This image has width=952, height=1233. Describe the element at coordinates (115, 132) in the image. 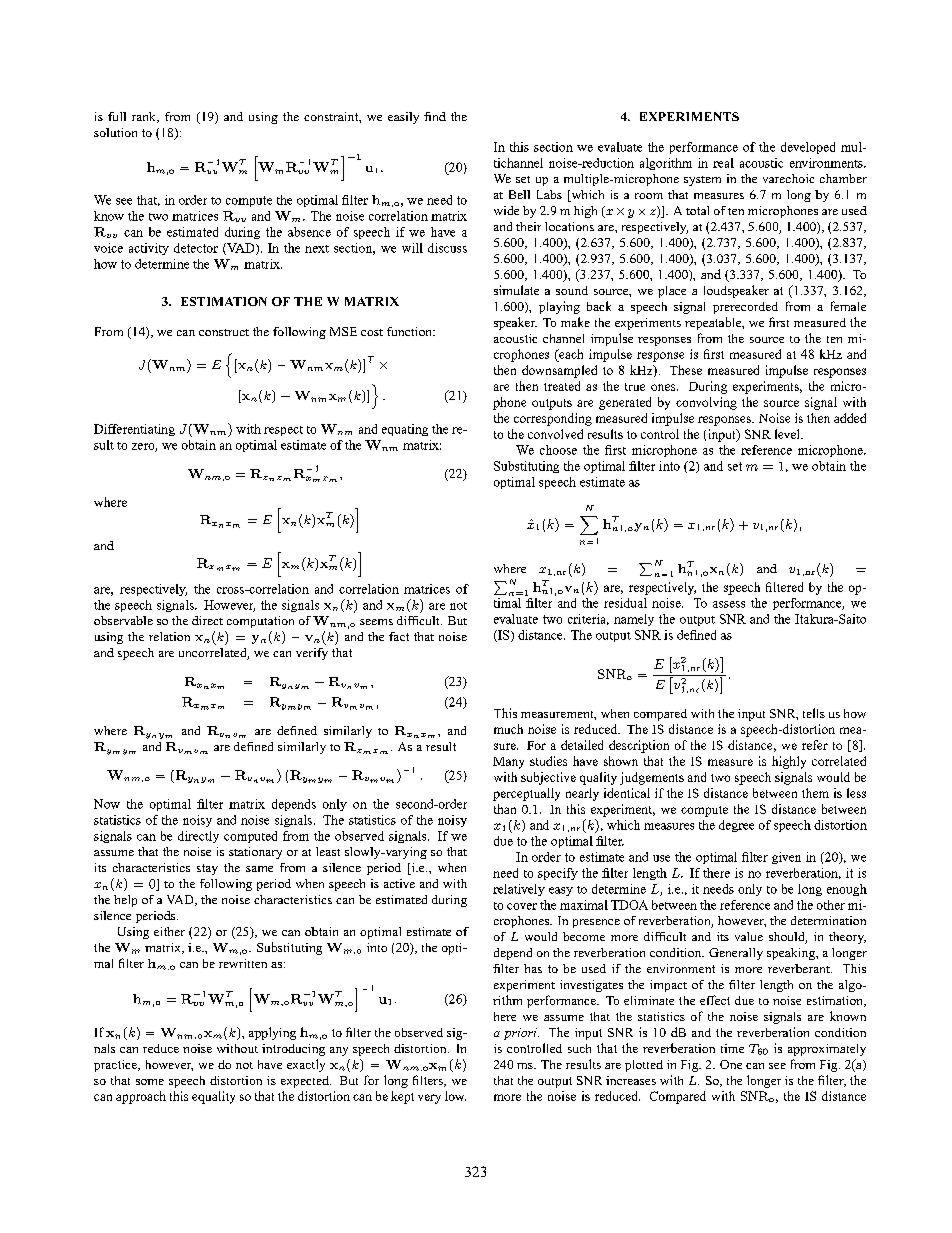

I see `solution` at that location.
